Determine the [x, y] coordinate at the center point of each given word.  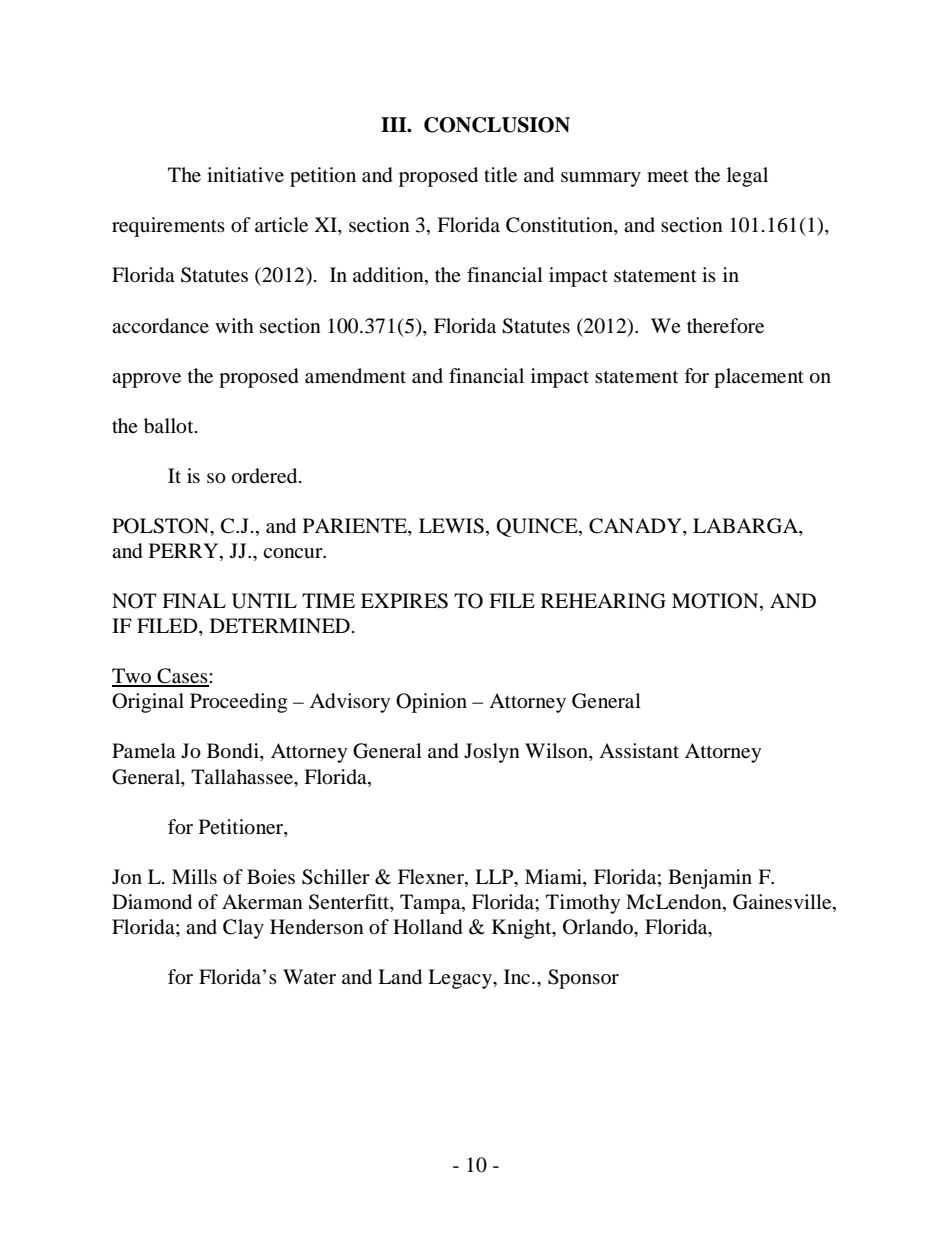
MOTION [716, 602]
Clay [243, 929]
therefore [725, 326]
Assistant [639, 750]
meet [668, 176]
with [234, 325]
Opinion [431, 703]
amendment [355, 376]
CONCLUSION [497, 125]
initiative [245, 175]
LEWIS [451, 526]
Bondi [234, 752]
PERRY [185, 550]
